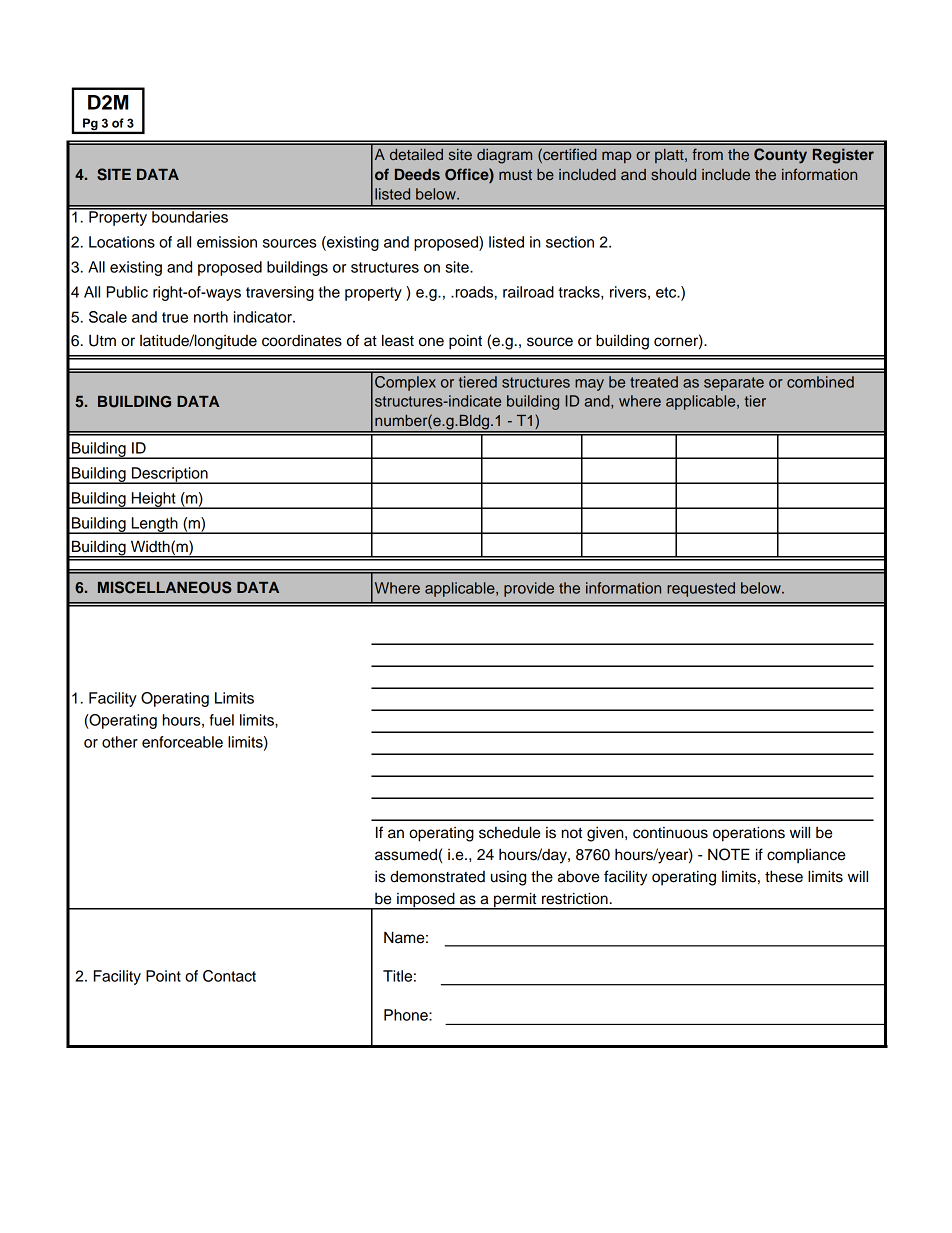 Image resolution: width=952 pixels, height=1233 pixels. What do you see at coordinates (515, 175) in the page?
I see `must` at bounding box center [515, 175].
